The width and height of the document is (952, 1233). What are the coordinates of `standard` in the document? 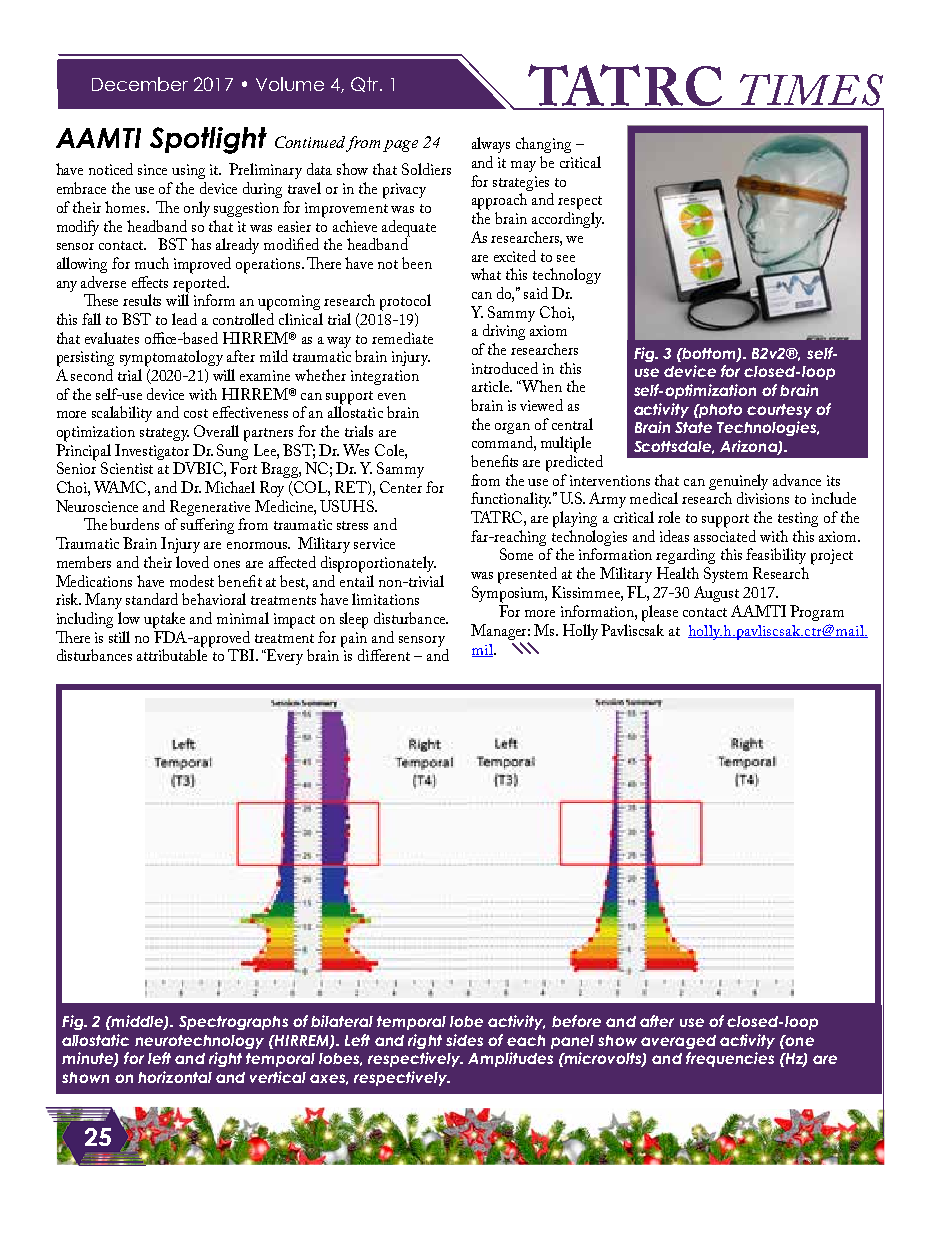 It's located at (152, 599).
